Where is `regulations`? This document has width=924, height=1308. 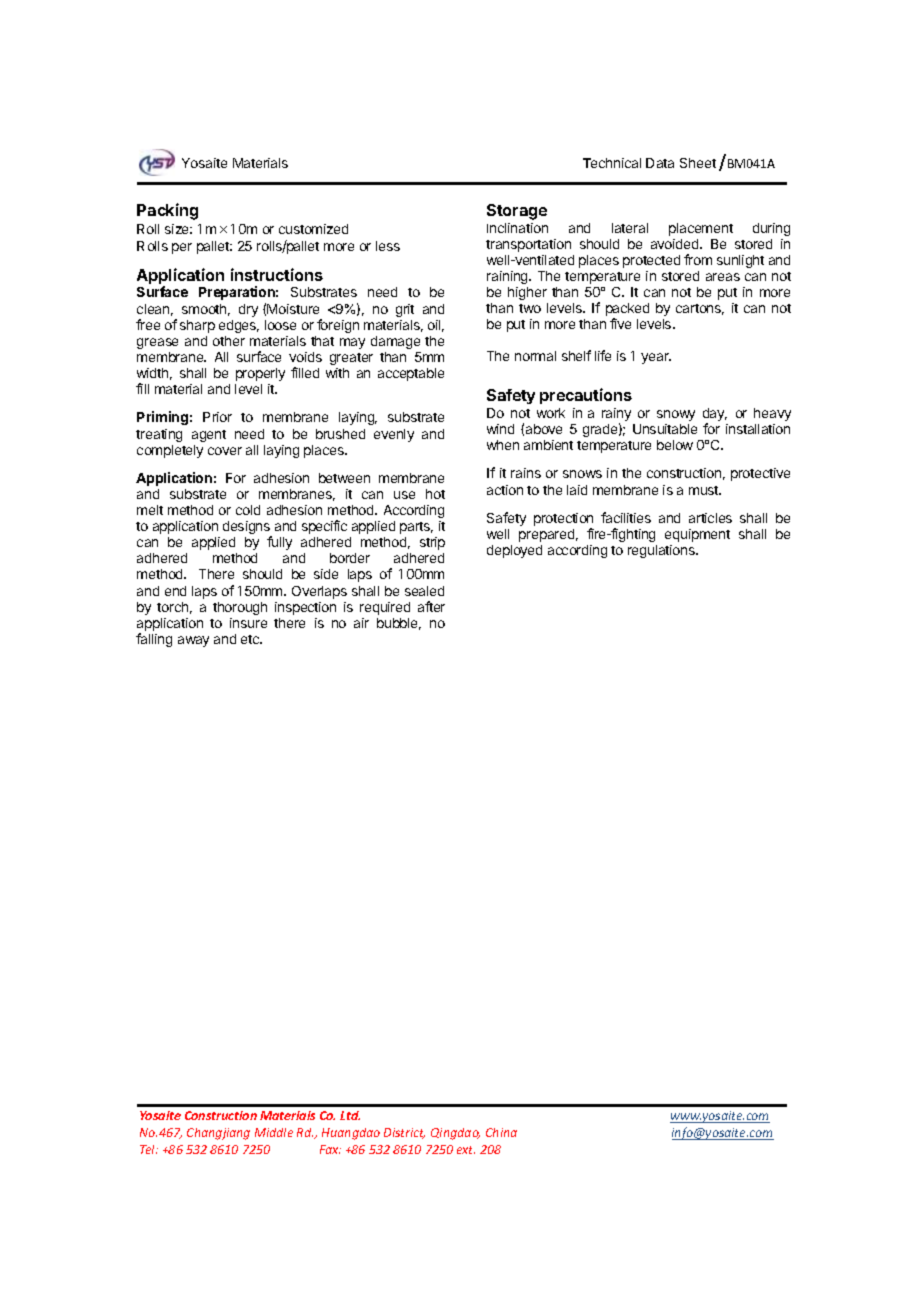
regulations is located at coordinates (663, 551).
